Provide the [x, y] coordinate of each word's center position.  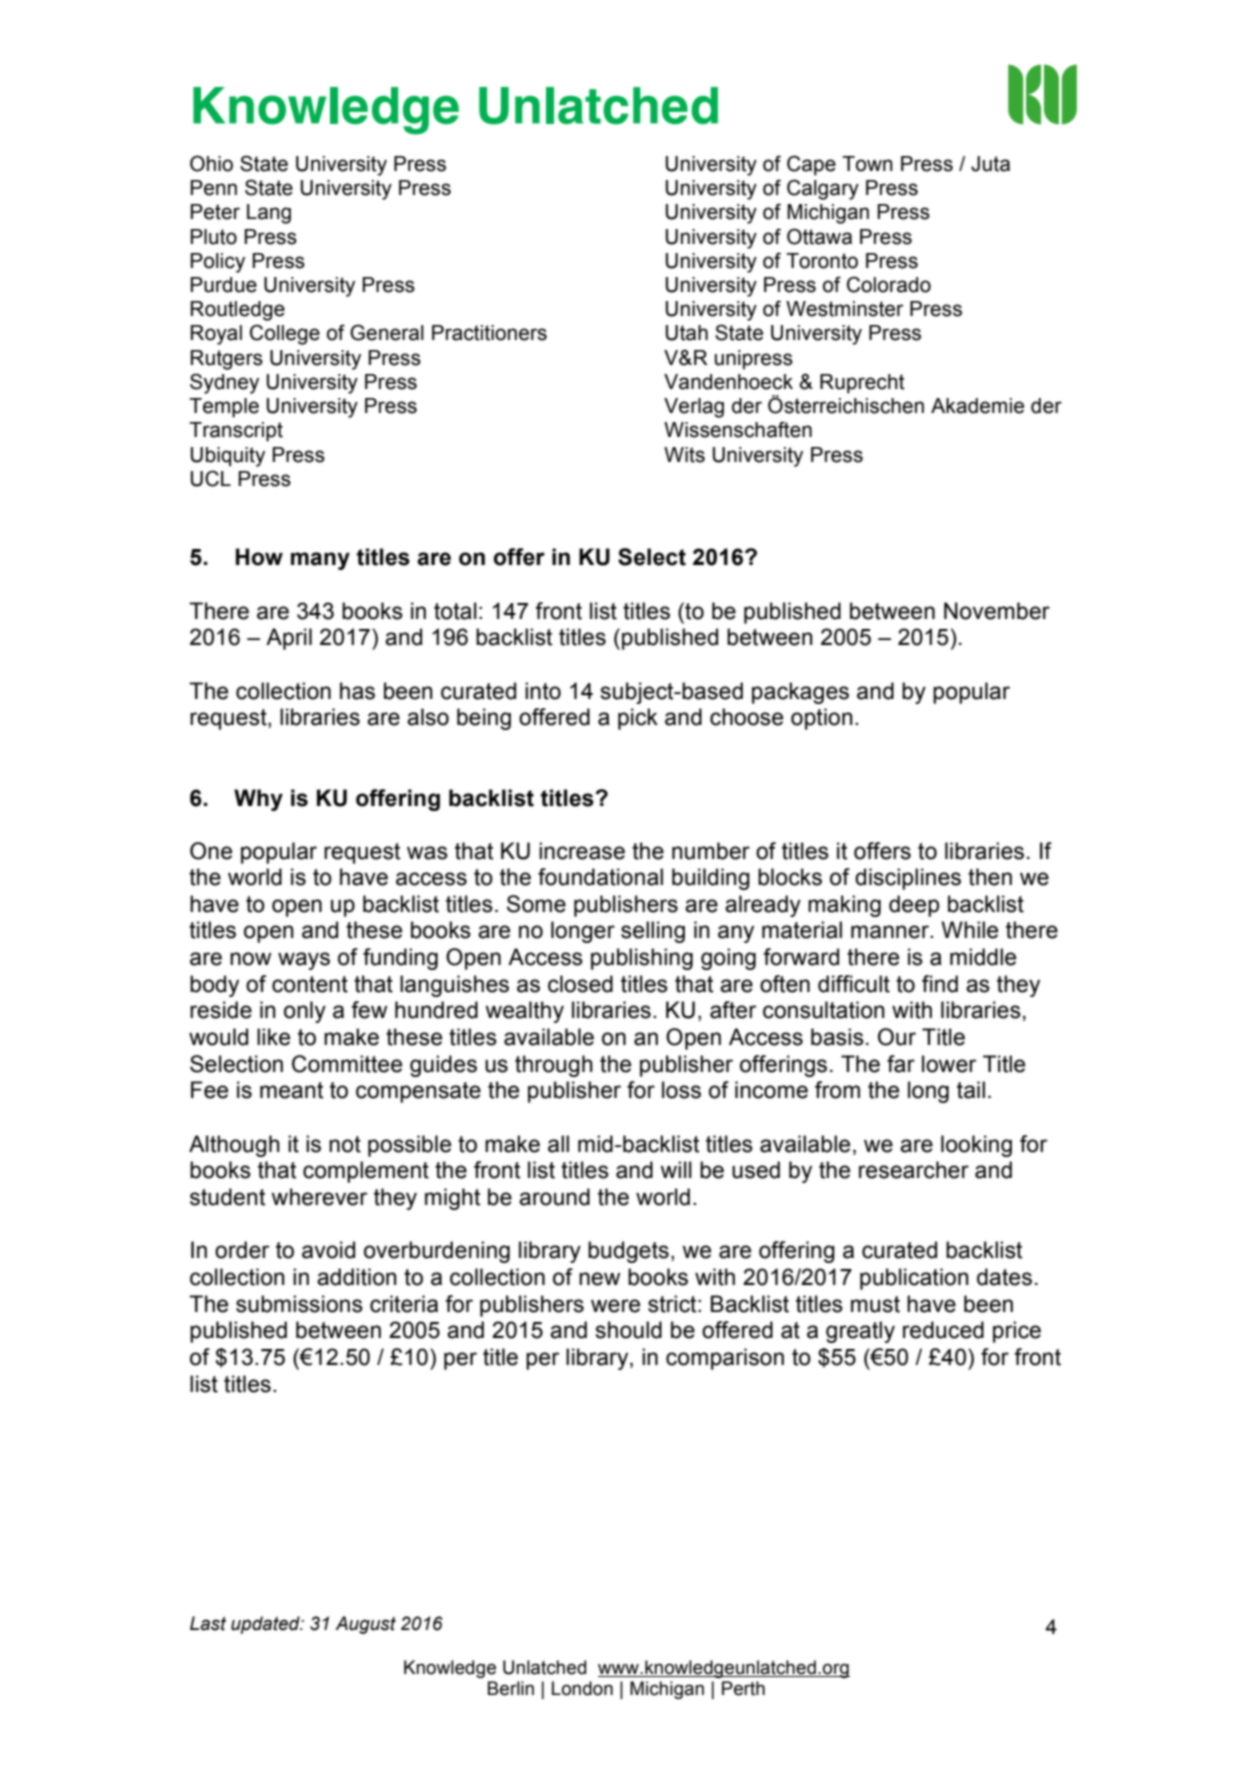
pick [638, 719]
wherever [319, 1197]
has [357, 691]
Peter [215, 212]
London [582, 1688]
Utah [687, 333]
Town [867, 164]
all [558, 1144]
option [822, 719]
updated [266, 1625]
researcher [914, 1170]
